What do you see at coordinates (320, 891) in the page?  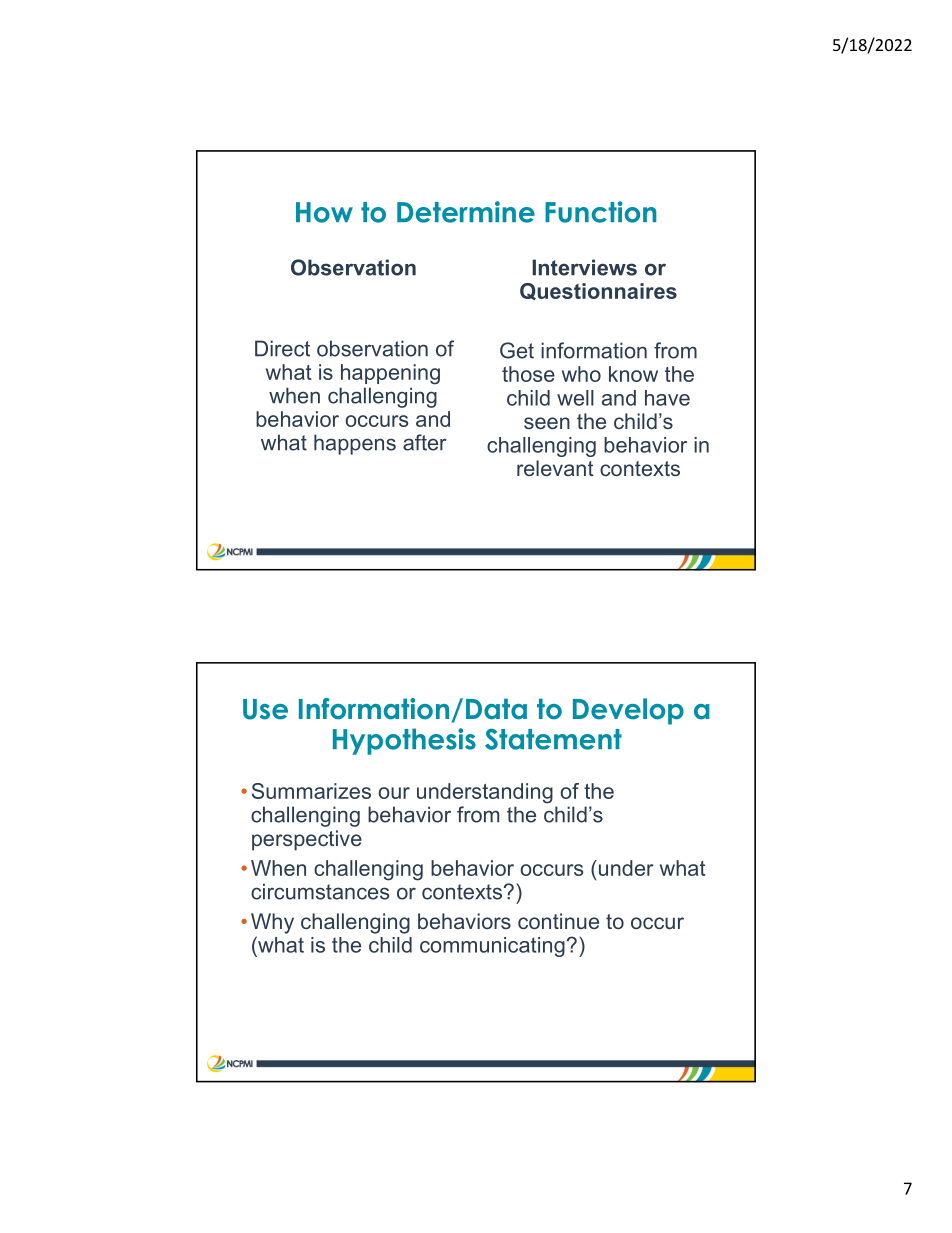 I see `circumstances` at bounding box center [320, 891].
